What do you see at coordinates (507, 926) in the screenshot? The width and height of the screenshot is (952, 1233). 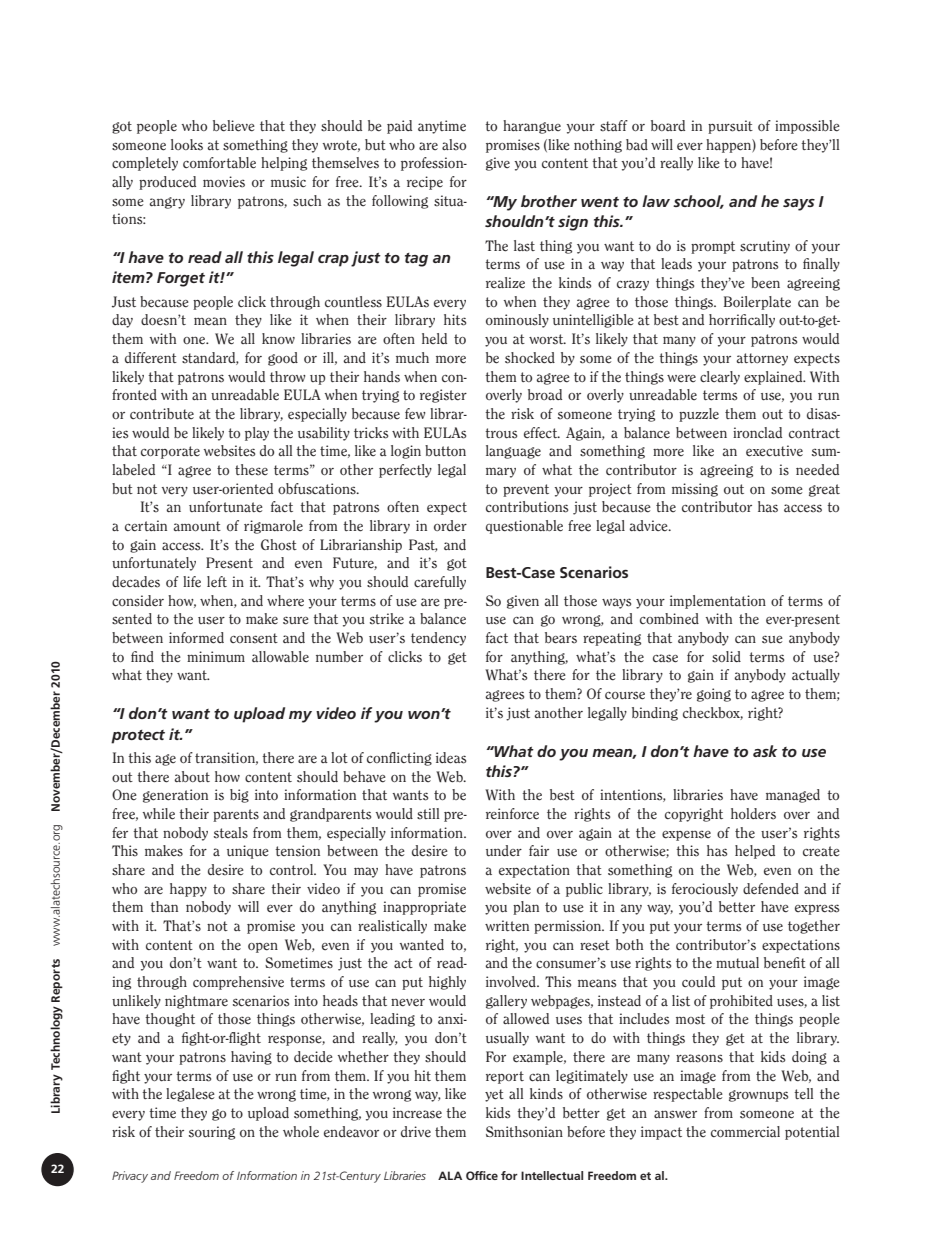 I see `written` at bounding box center [507, 926].
